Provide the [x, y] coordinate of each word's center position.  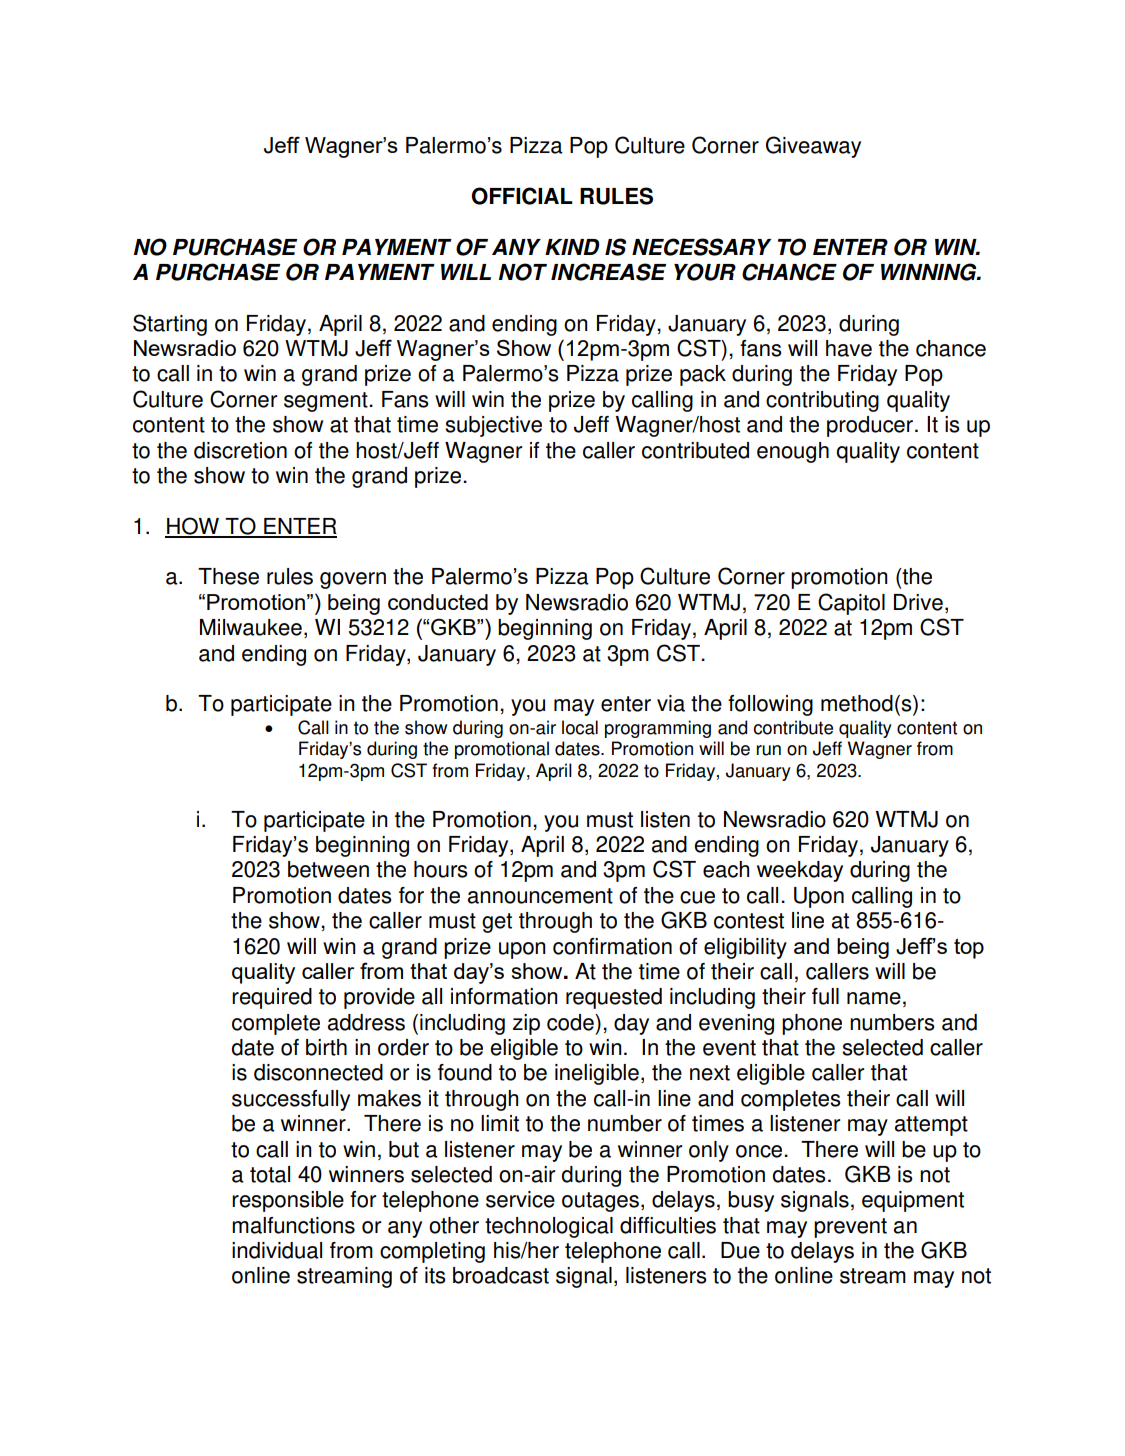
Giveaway [813, 147]
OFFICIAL [522, 196]
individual [277, 1250]
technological [549, 1227]
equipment [913, 1201]
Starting [170, 325]
